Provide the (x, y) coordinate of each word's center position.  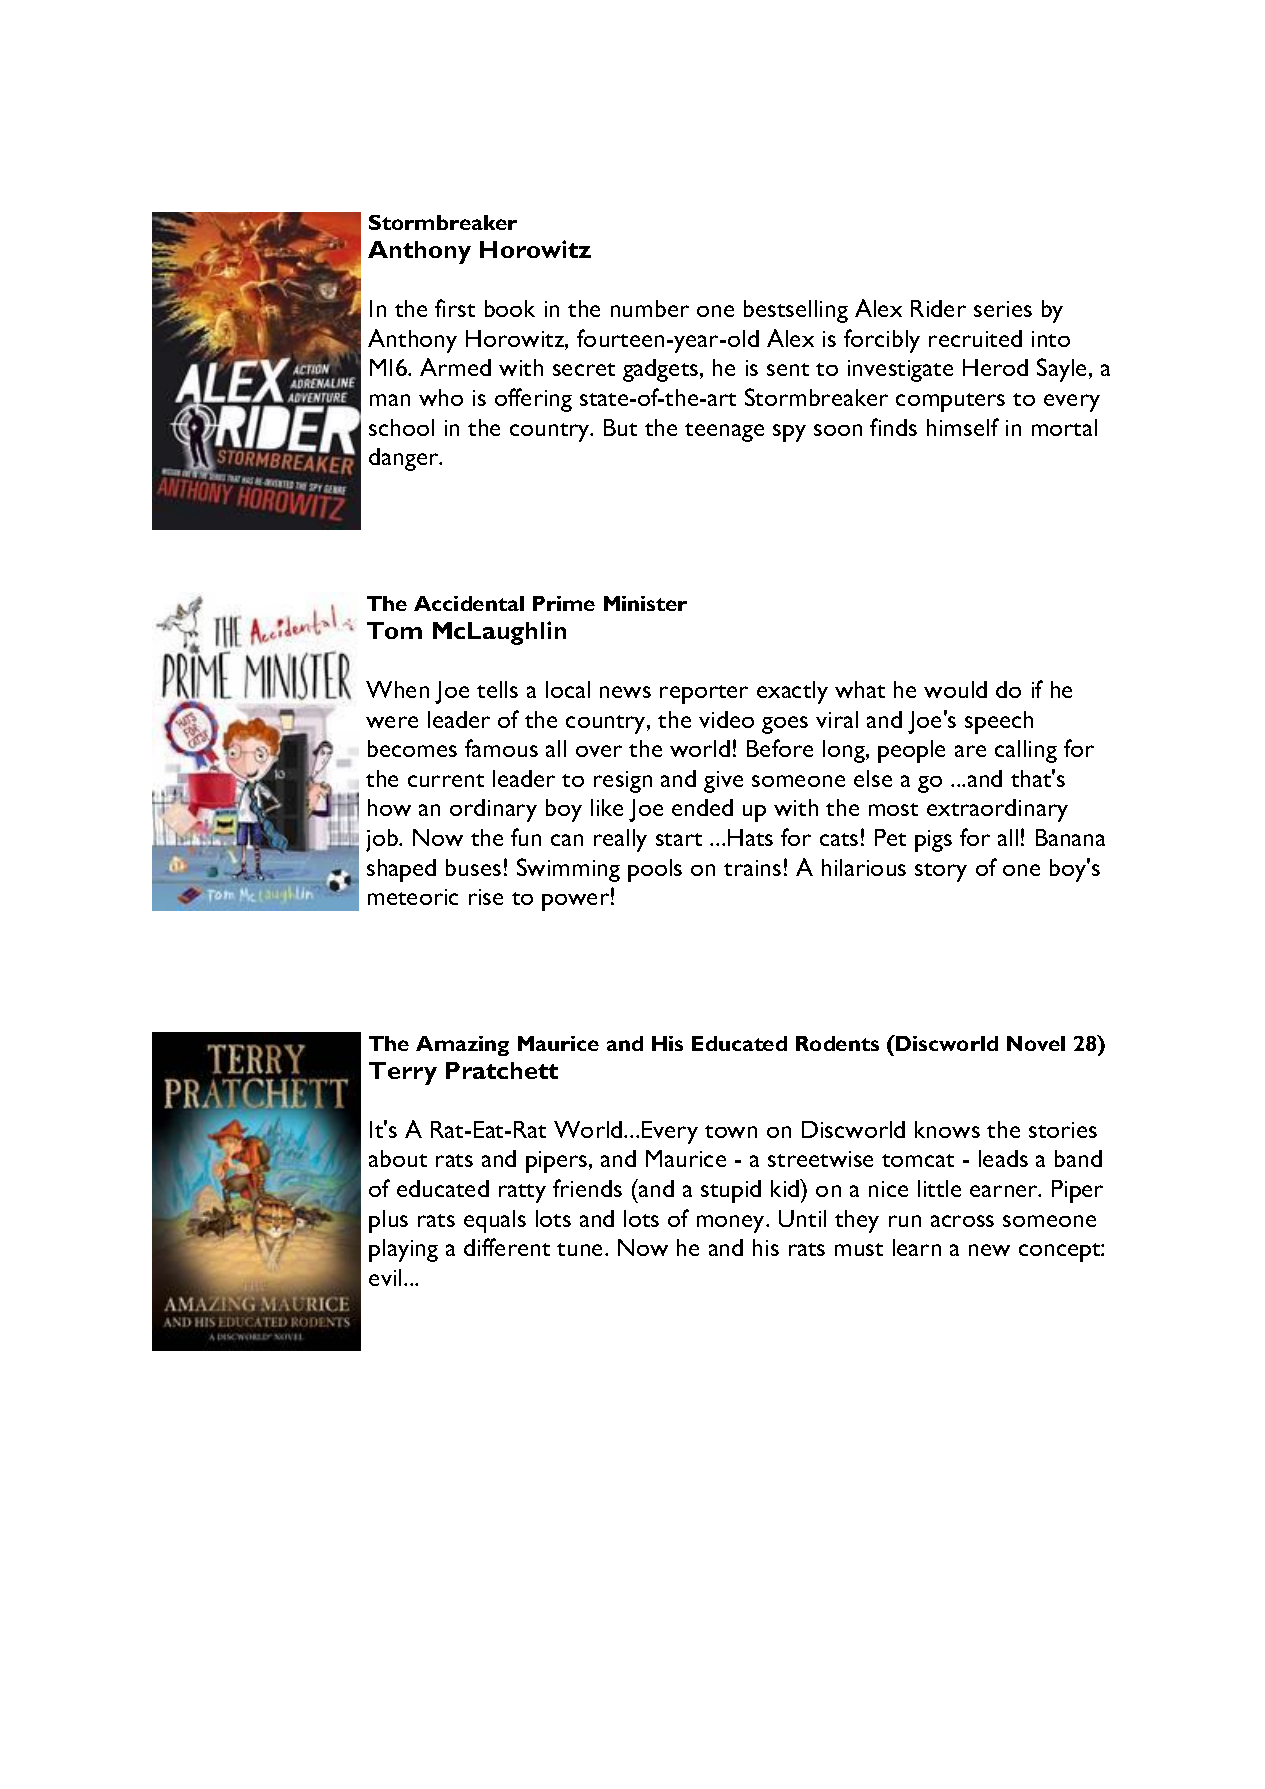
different (507, 1247)
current (446, 780)
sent (788, 369)
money (732, 1224)
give (723, 782)
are (970, 751)
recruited (975, 338)
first (455, 308)
